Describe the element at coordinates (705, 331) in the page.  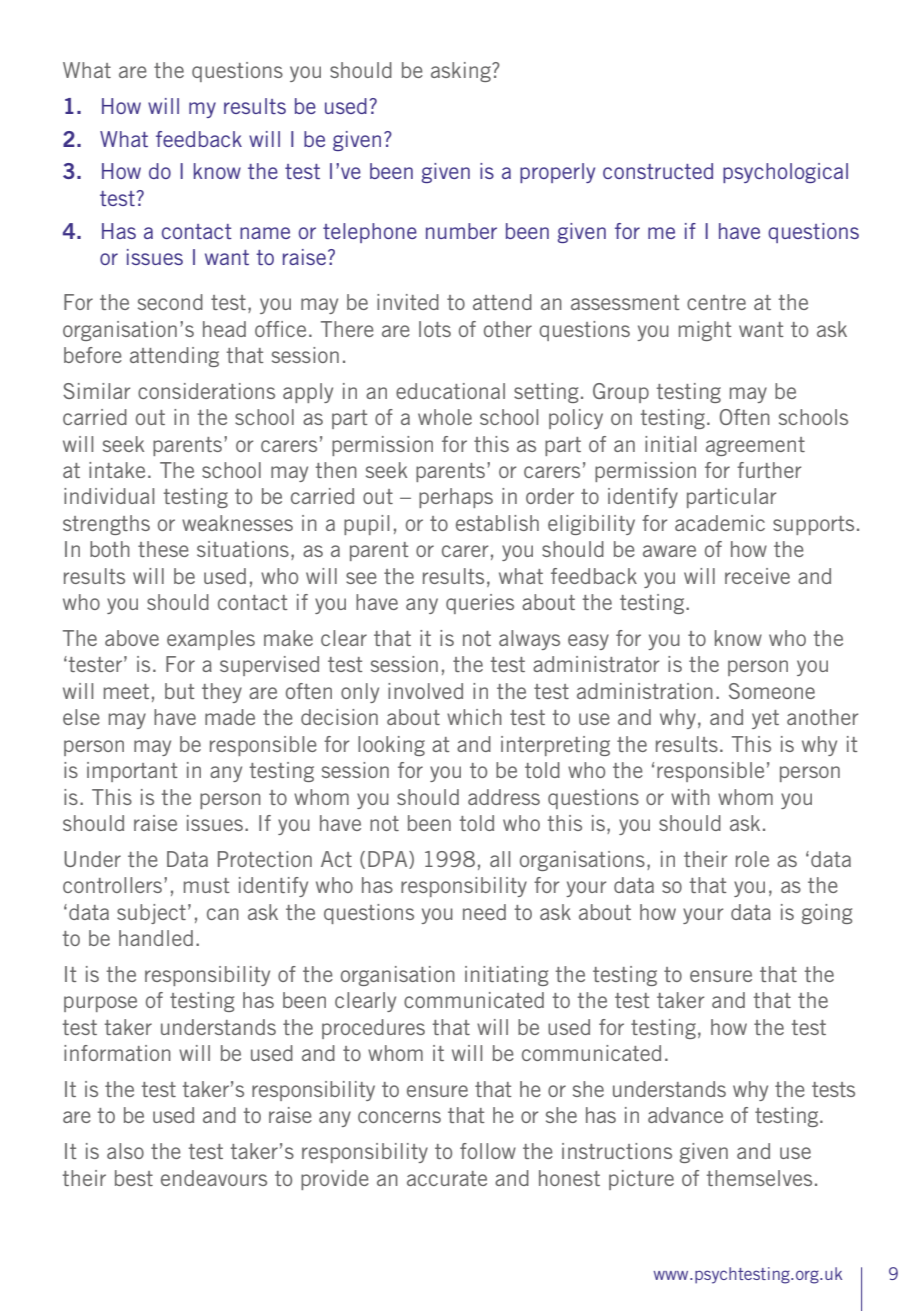
I see `might` at that location.
